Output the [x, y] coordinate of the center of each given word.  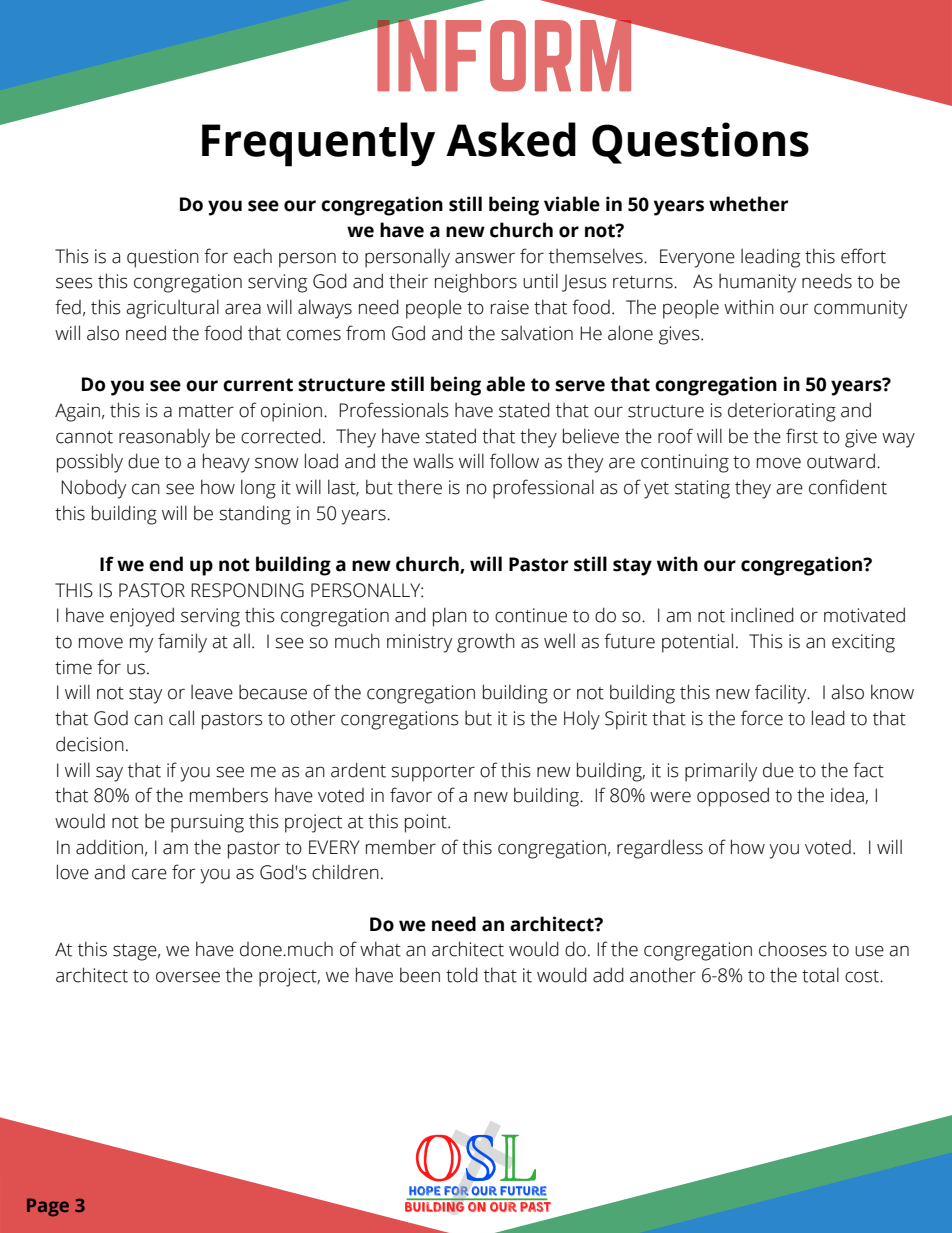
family [182, 643]
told [462, 975]
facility [782, 694]
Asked [511, 139]
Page [48, 1207]
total [820, 975]
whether [748, 204]
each [253, 256]
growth [486, 643]
